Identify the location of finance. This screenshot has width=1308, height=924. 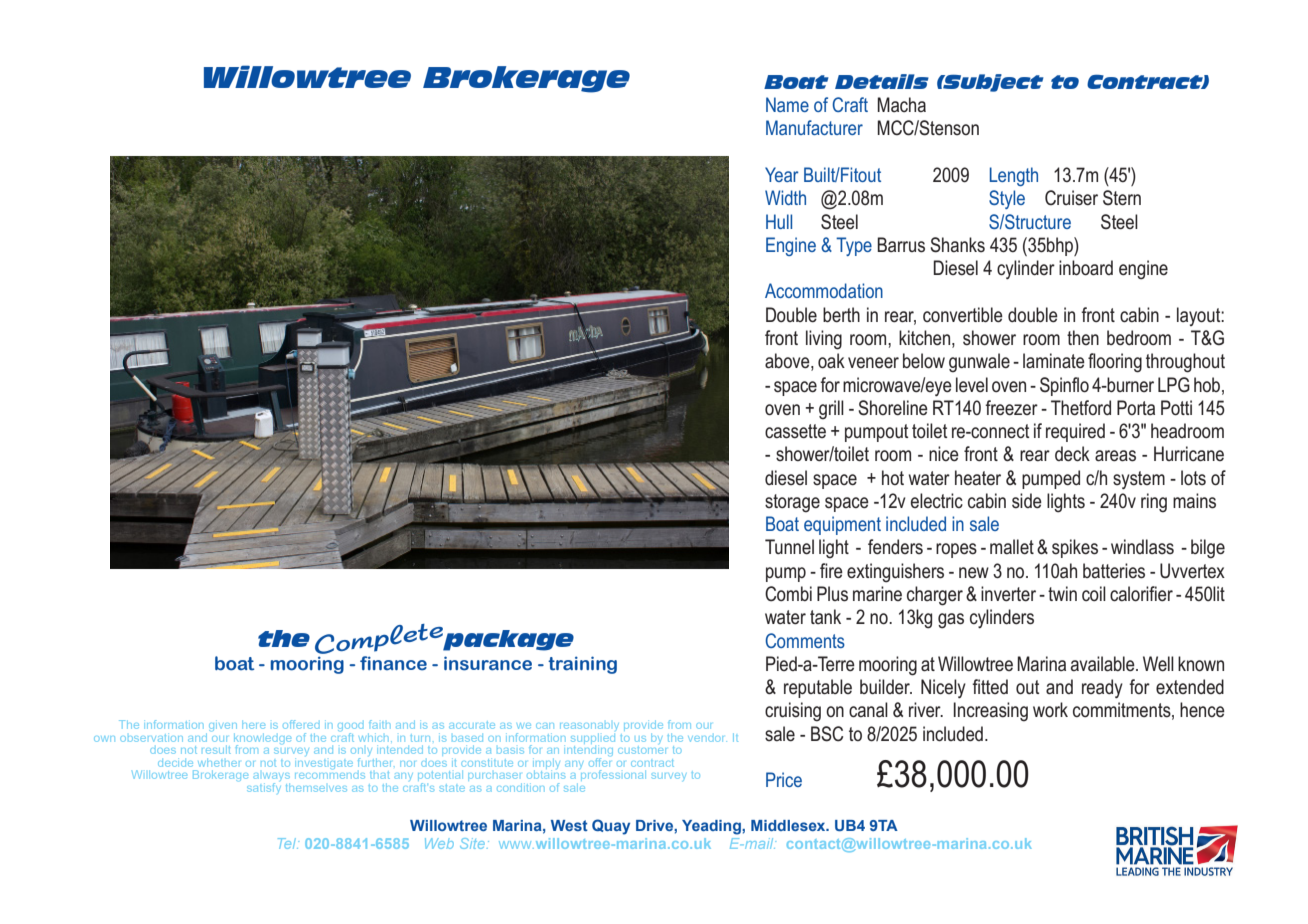
(393, 663).
